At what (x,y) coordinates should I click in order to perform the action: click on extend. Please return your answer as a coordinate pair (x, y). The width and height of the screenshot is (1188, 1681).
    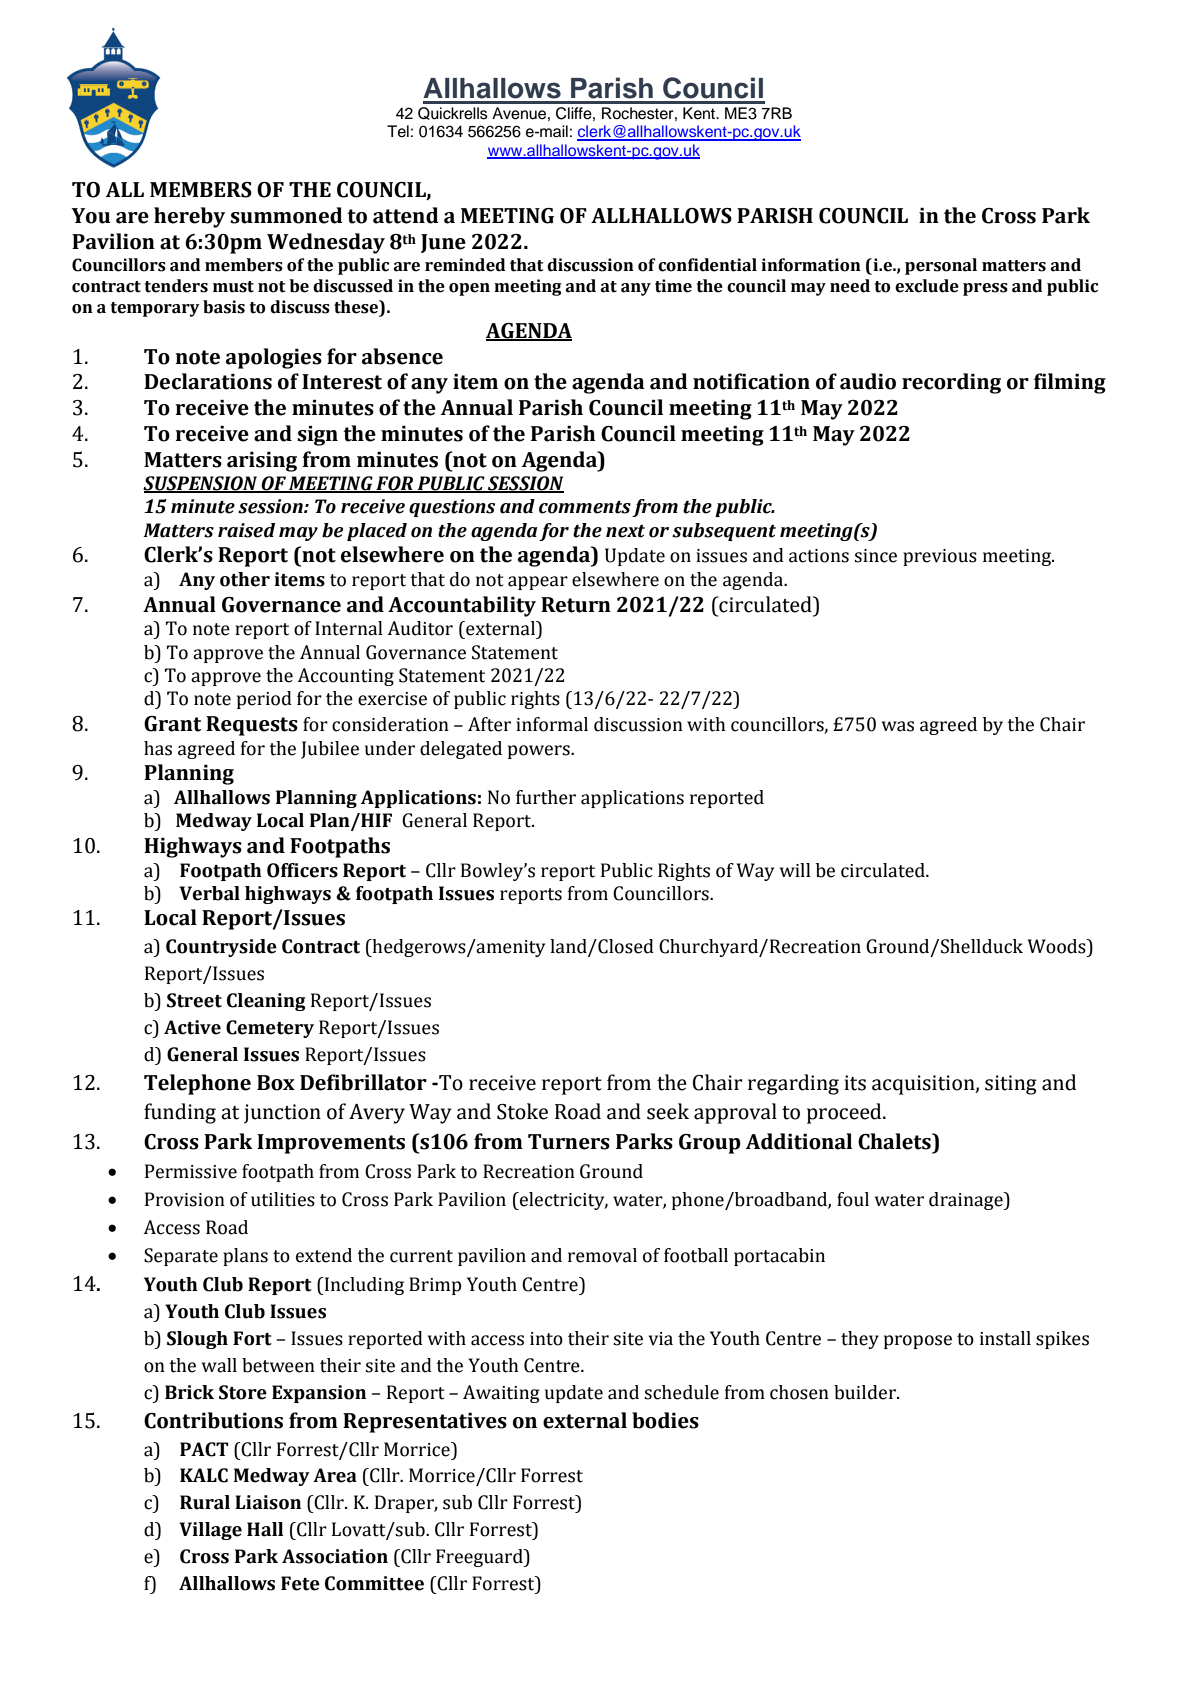
    Looking at the image, I should click on (324, 1255).
